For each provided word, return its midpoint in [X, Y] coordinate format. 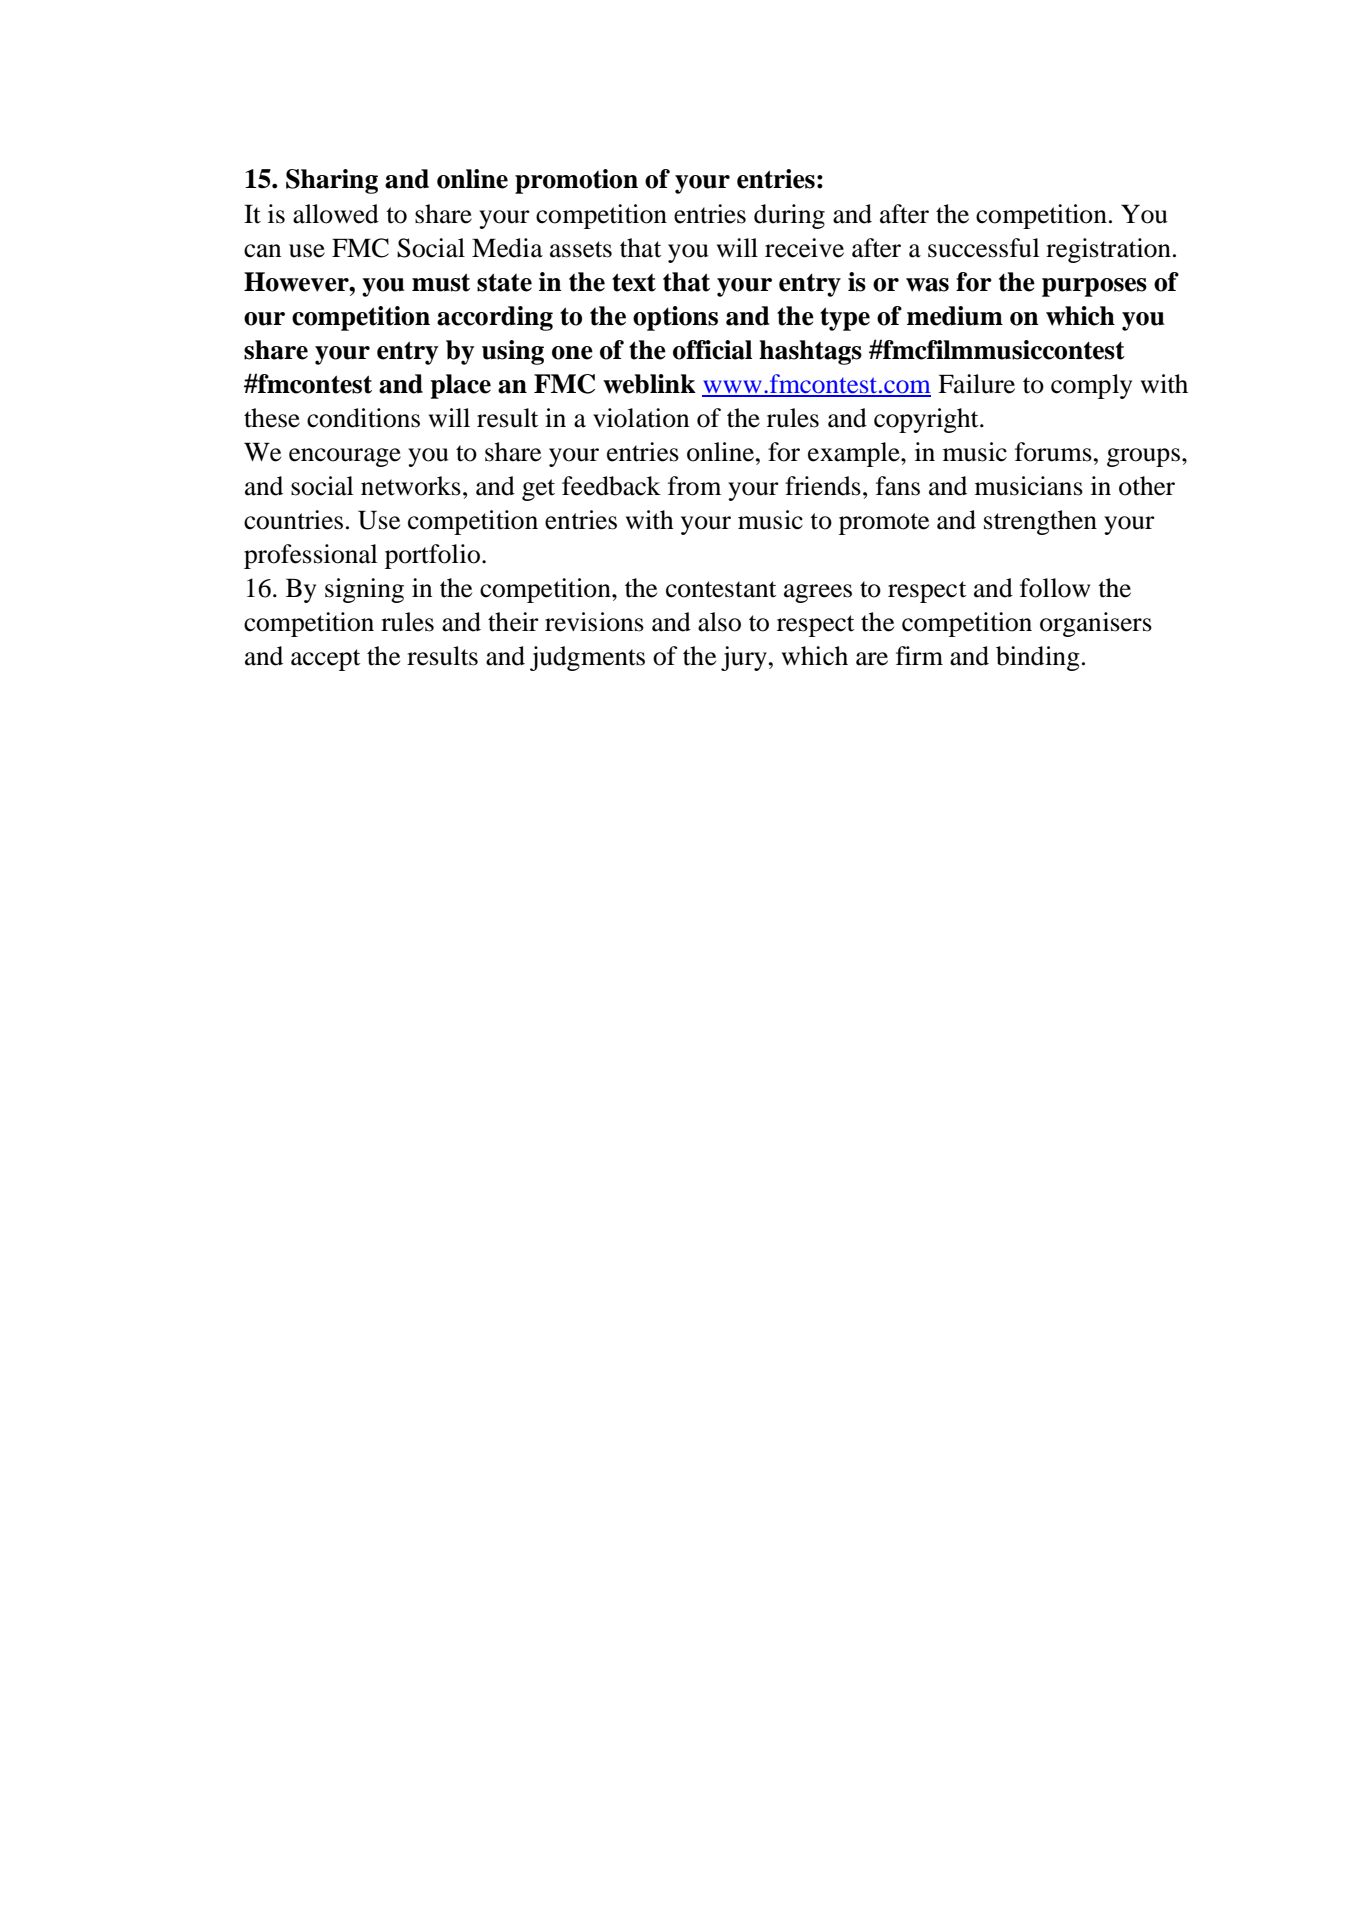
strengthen [1040, 522]
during [789, 216]
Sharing [332, 181]
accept [326, 660]
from [694, 486]
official [712, 350]
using [513, 352]
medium [955, 316]
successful [984, 248]
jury [744, 658]
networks [411, 486]
